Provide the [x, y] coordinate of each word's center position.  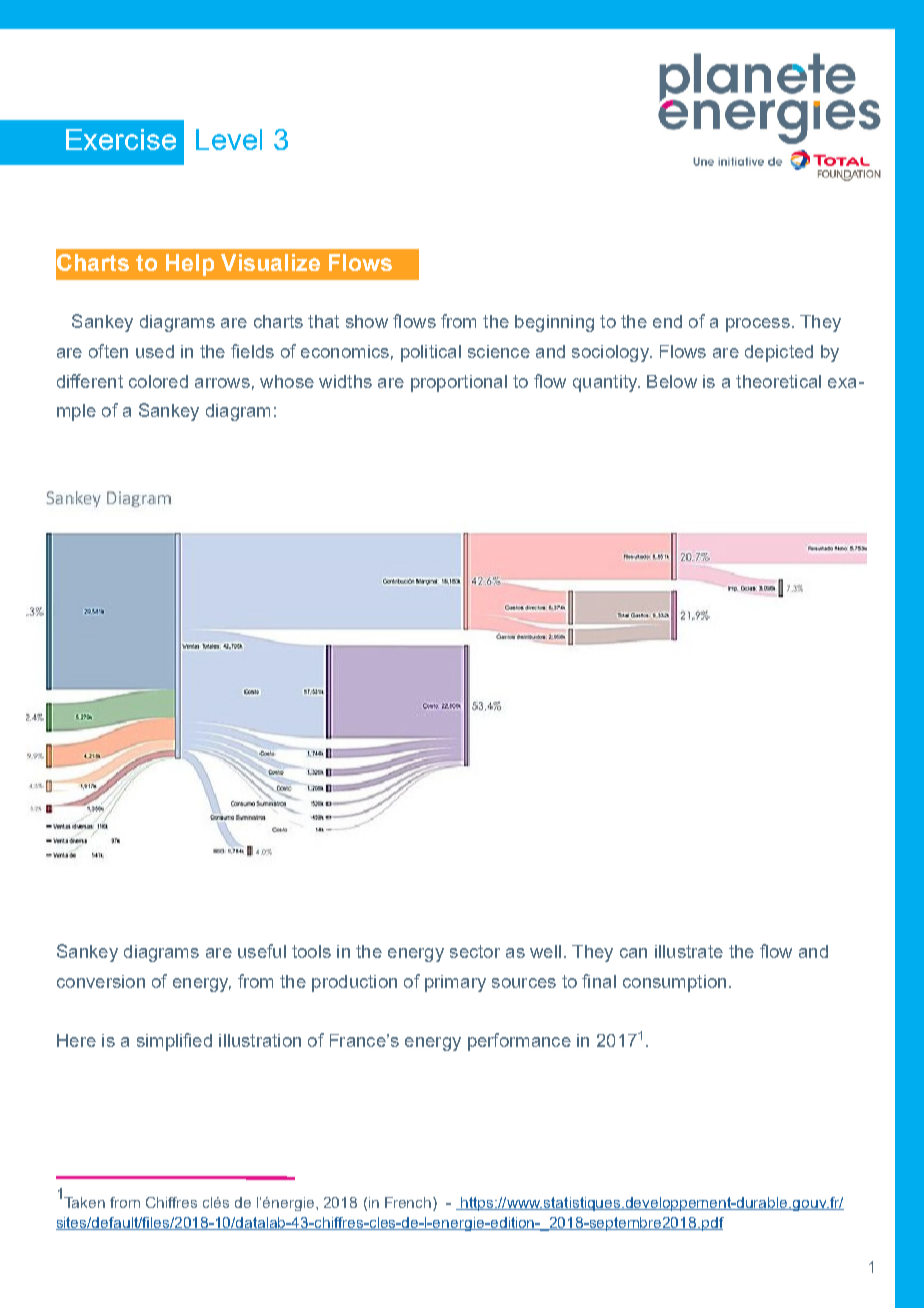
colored [158, 381]
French [409, 1202]
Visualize [270, 262]
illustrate [689, 951]
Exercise [121, 139]
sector [475, 951]
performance [519, 1042]
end [667, 321]
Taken [84, 1202]
